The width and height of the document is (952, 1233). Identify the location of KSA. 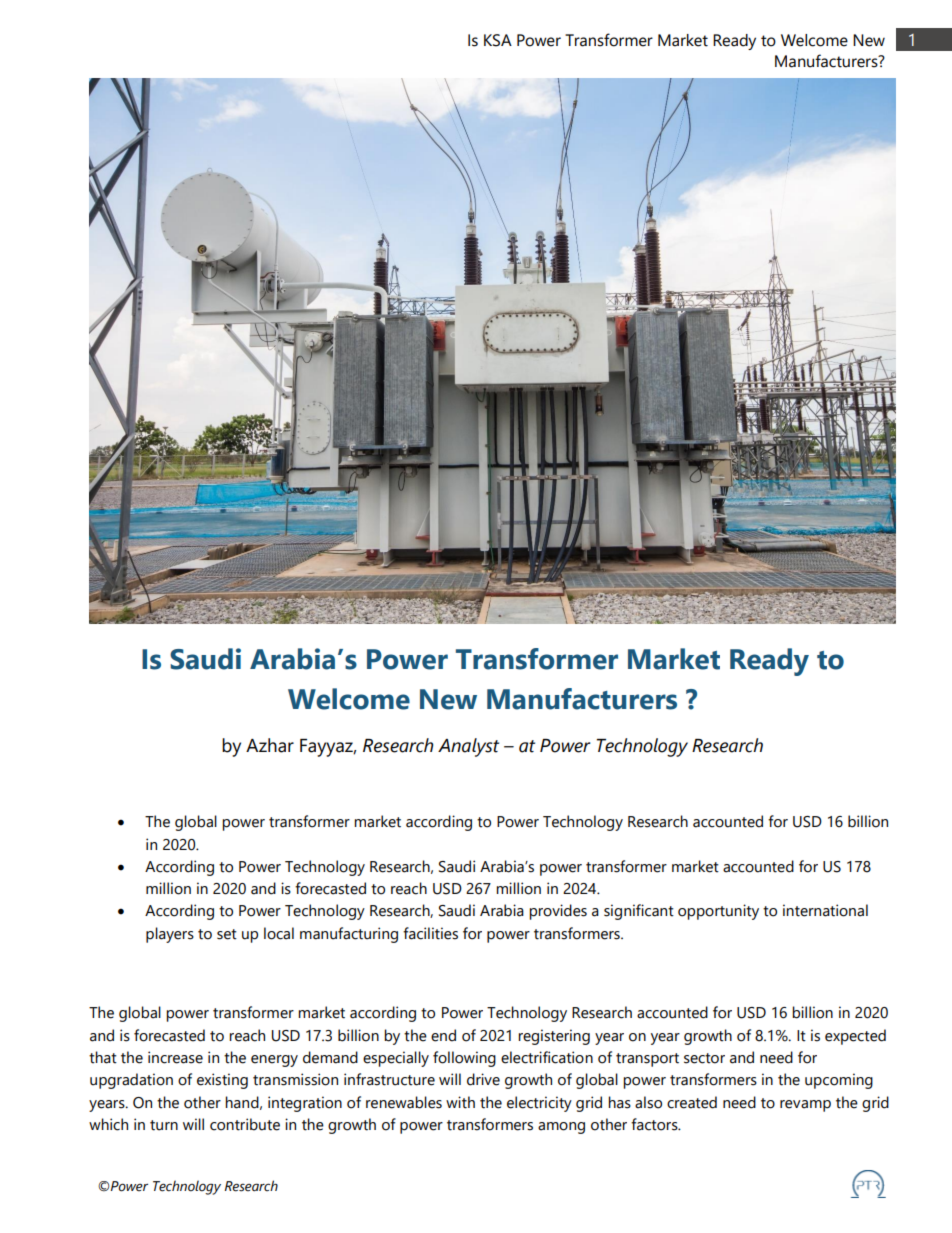
(498, 40).
